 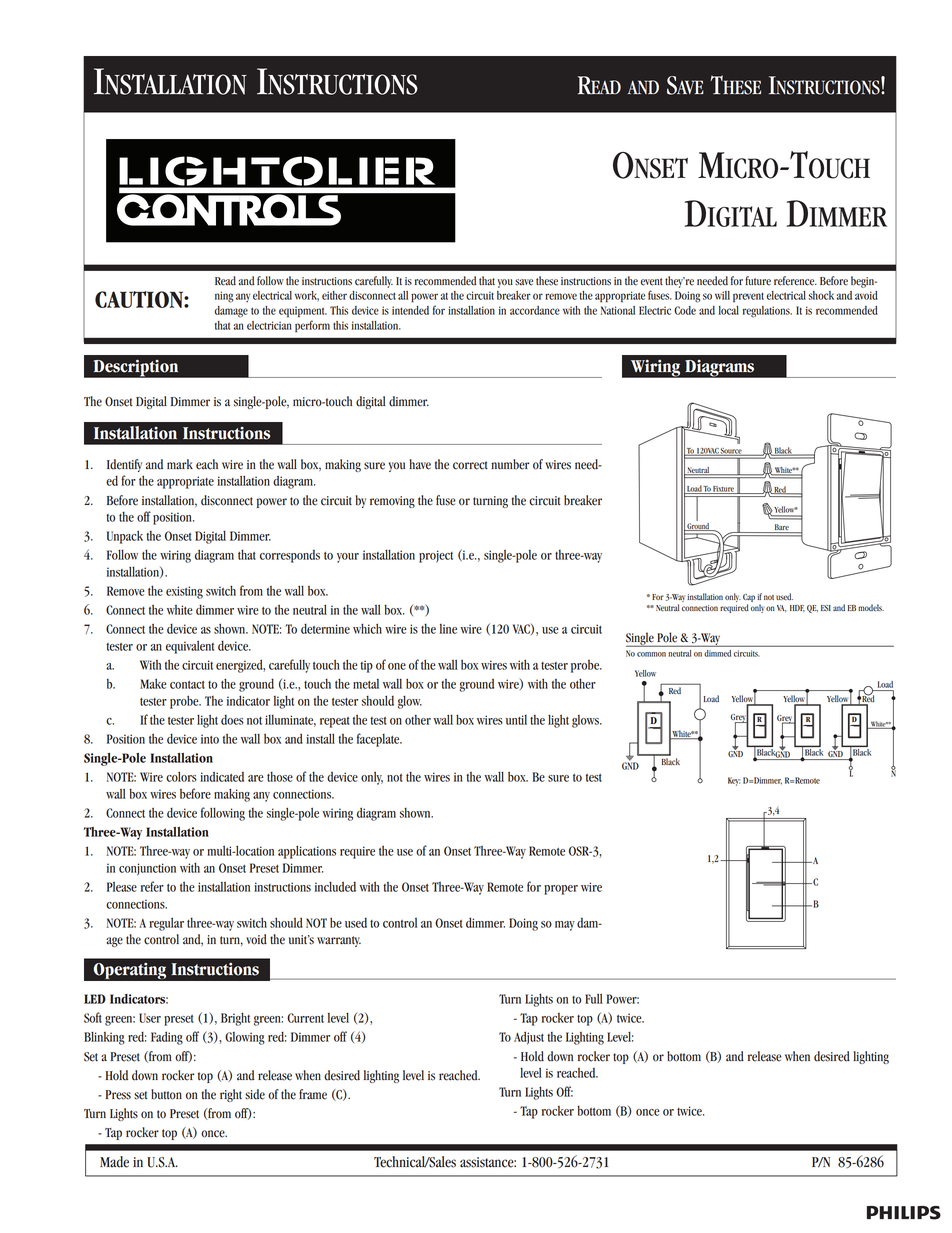 I want to click on contact, so click(x=187, y=685).
